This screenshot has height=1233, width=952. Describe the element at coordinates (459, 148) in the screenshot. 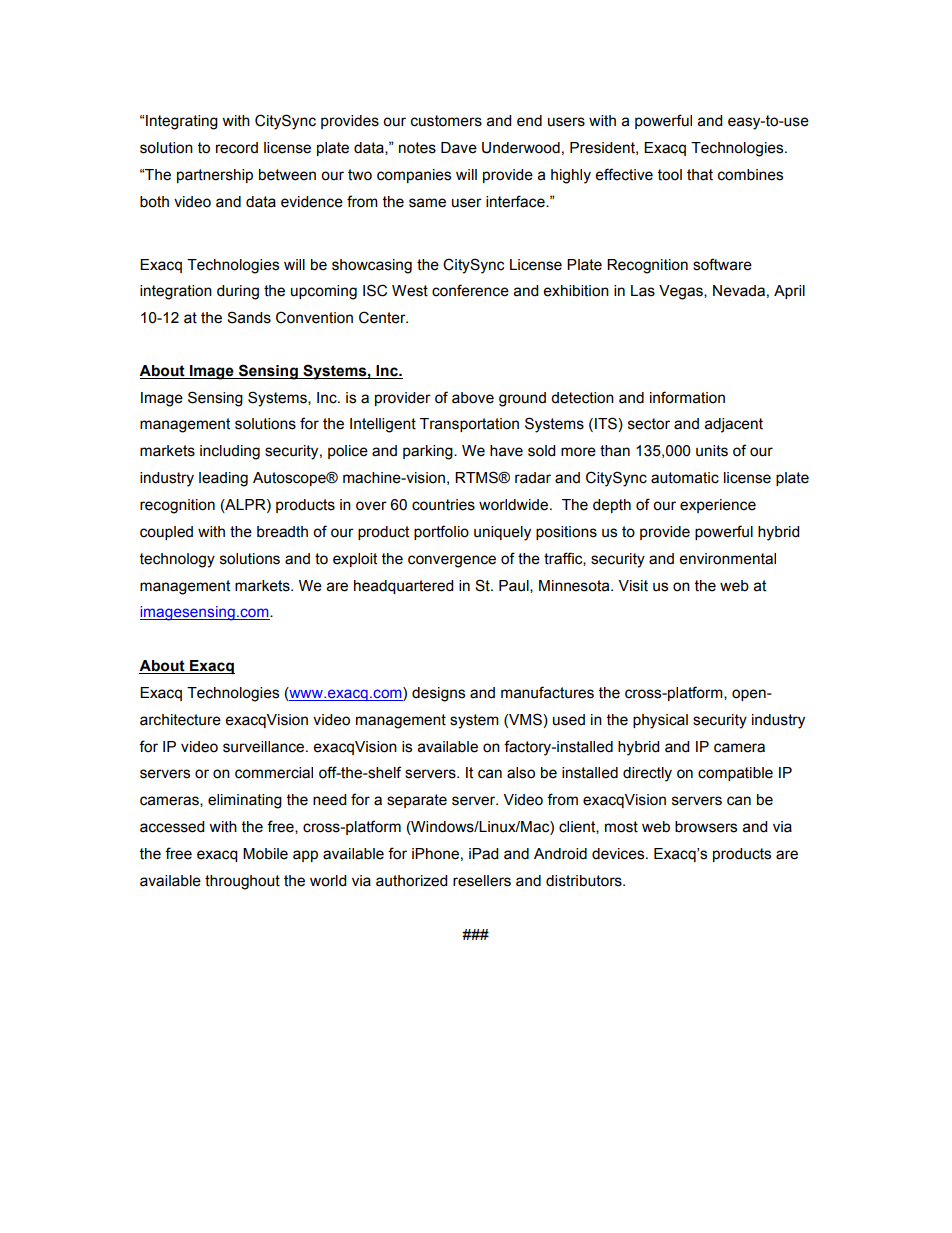

I see `Dave` at that location.
